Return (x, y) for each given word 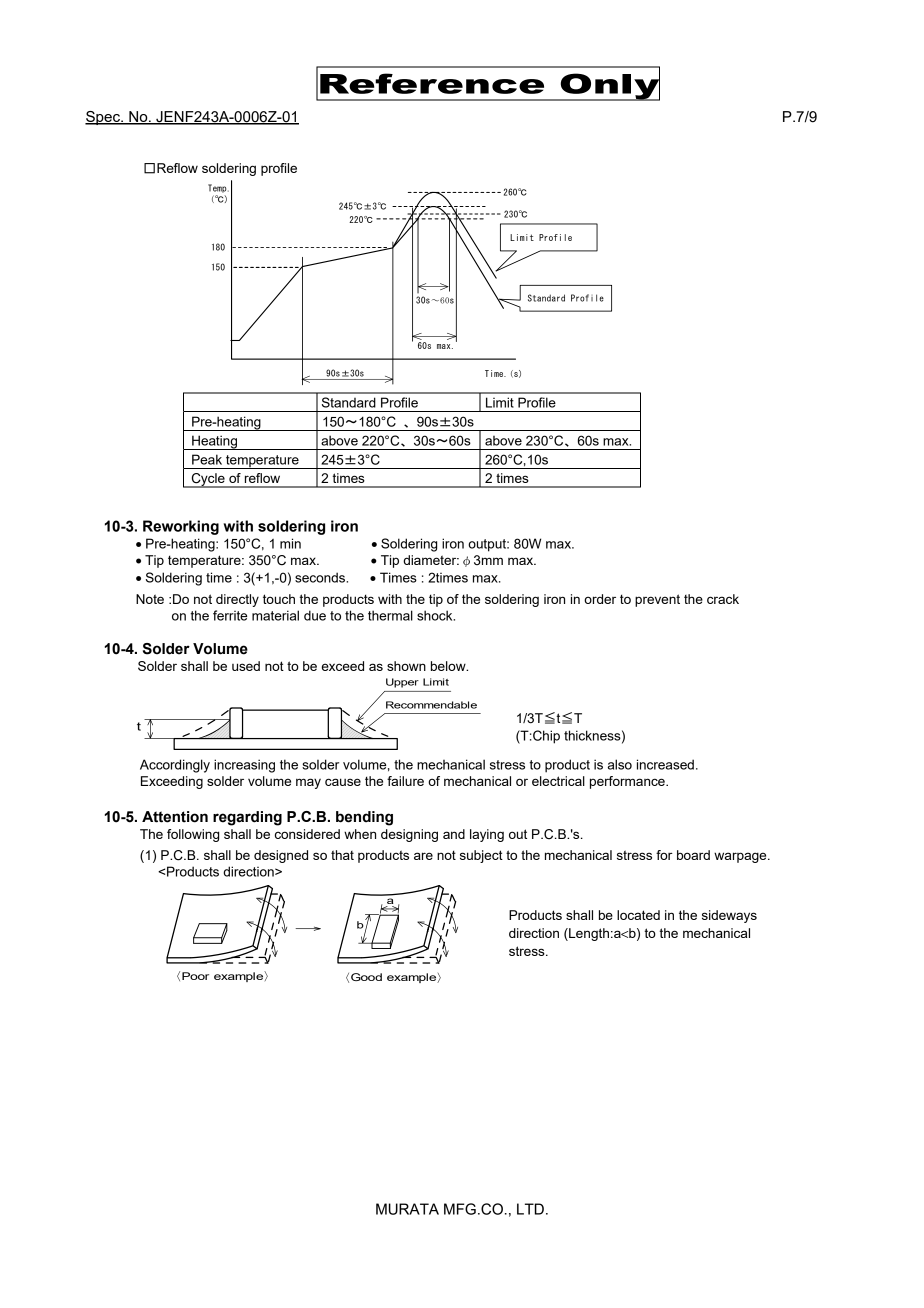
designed (281, 856)
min (290, 543)
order (600, 599)
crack (723, 599)
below (449, 666)
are (423, 856)
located (638, 915)
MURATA (407, 1209)
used (246, 666)
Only (609, 86)
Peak (207, 459)
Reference (432, 83)
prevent (657, 600)
